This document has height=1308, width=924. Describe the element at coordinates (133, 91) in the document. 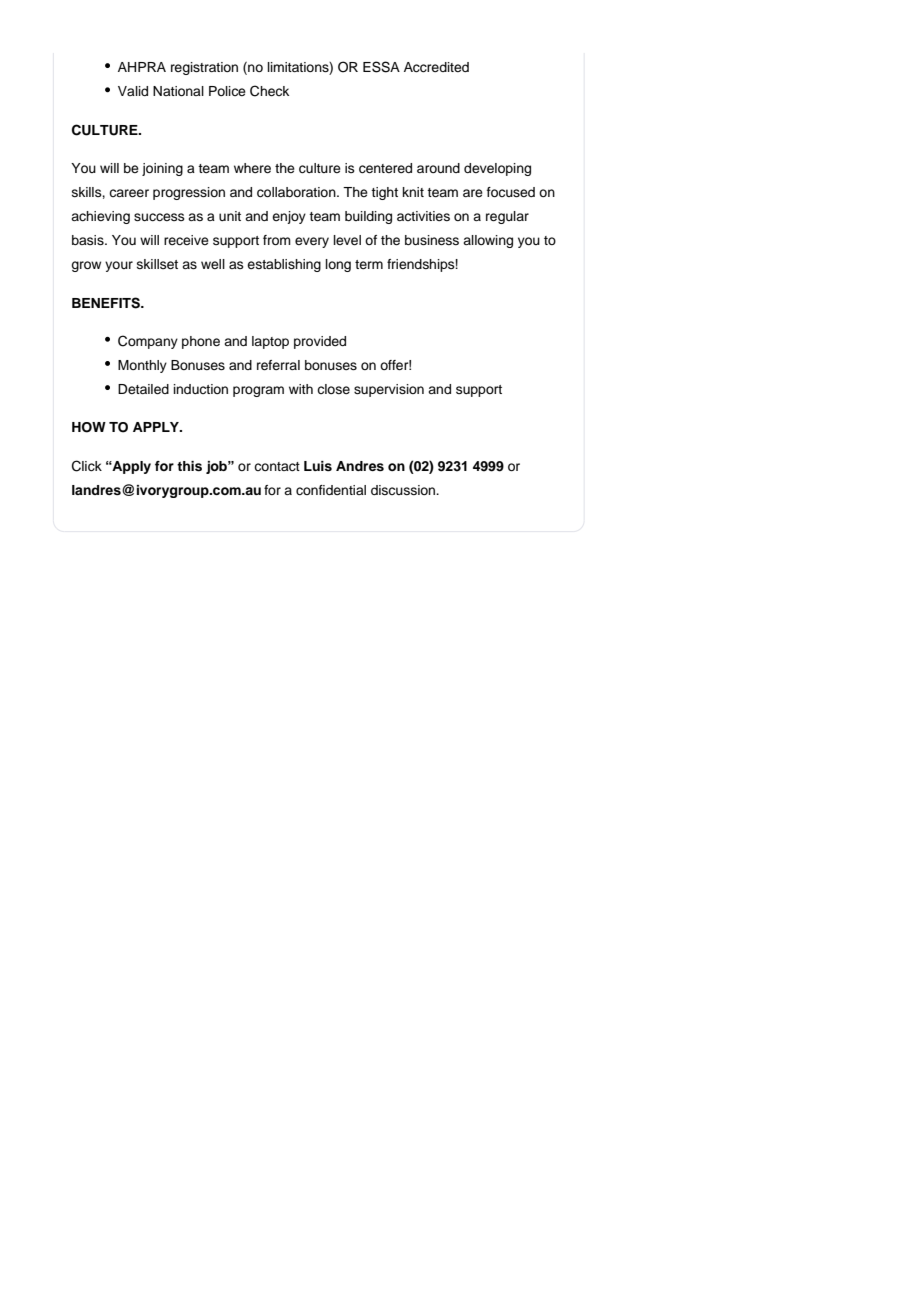

I see `Valid` at that location.
